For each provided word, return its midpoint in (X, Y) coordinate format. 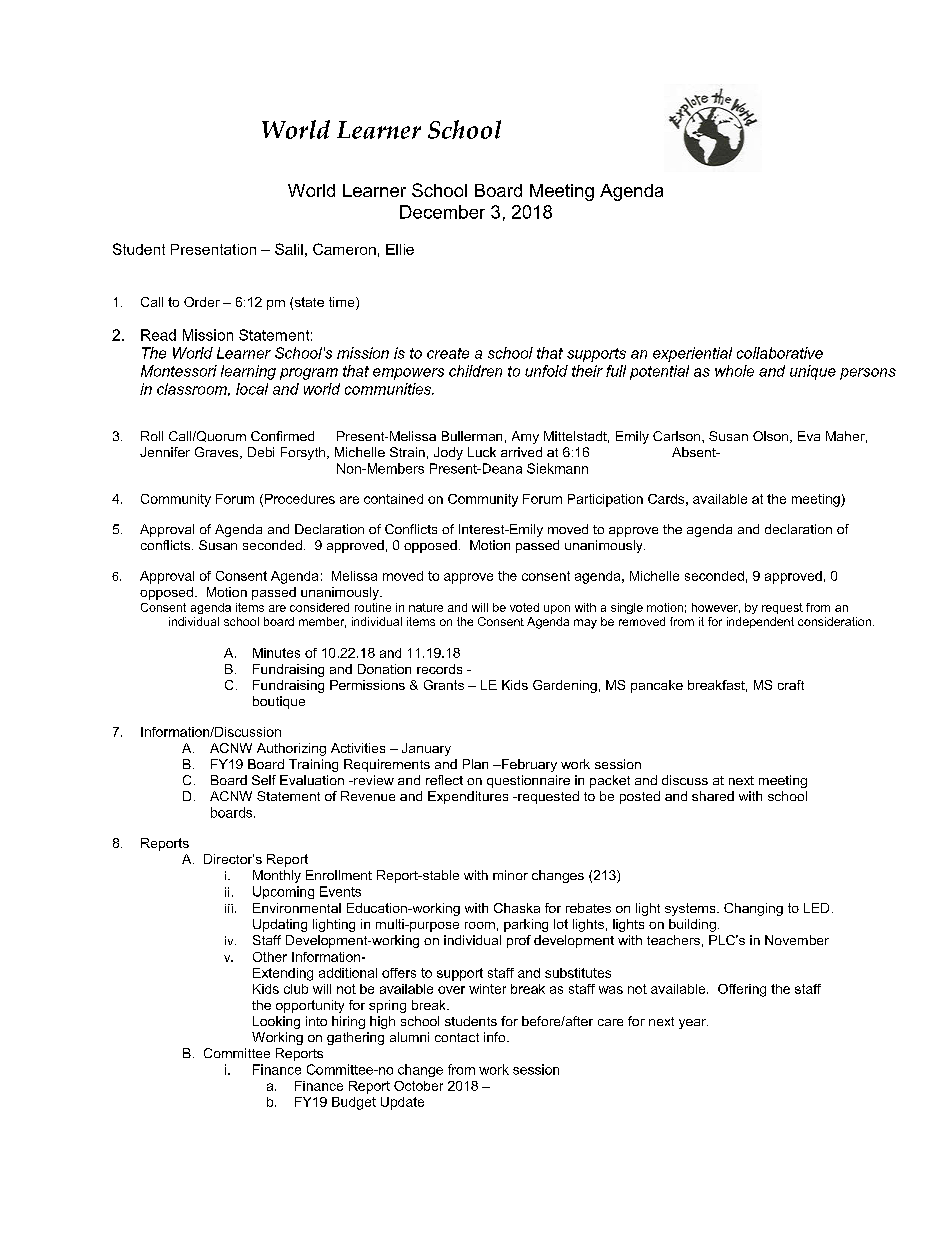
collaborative (780, 353)
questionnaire (528, 781)
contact (457, 1037)
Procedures (300, 499)
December (442, 212)
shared (713, 796)
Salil (289, 249)
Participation (605, 500)
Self (264, 780)
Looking (276, 1022)
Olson (772, 437)
